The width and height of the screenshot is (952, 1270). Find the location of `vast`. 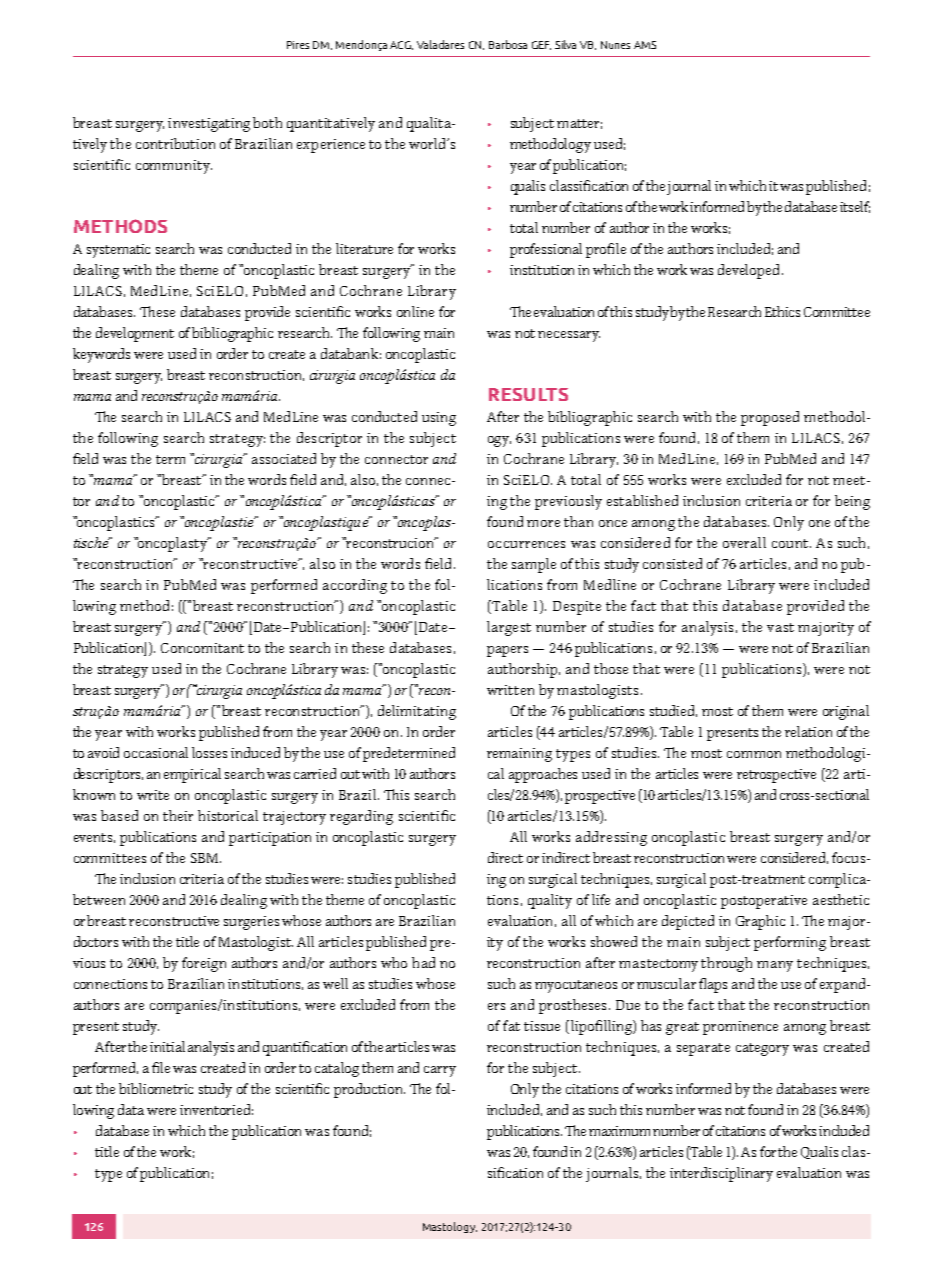

vast is located at coordinates (780, 627).
